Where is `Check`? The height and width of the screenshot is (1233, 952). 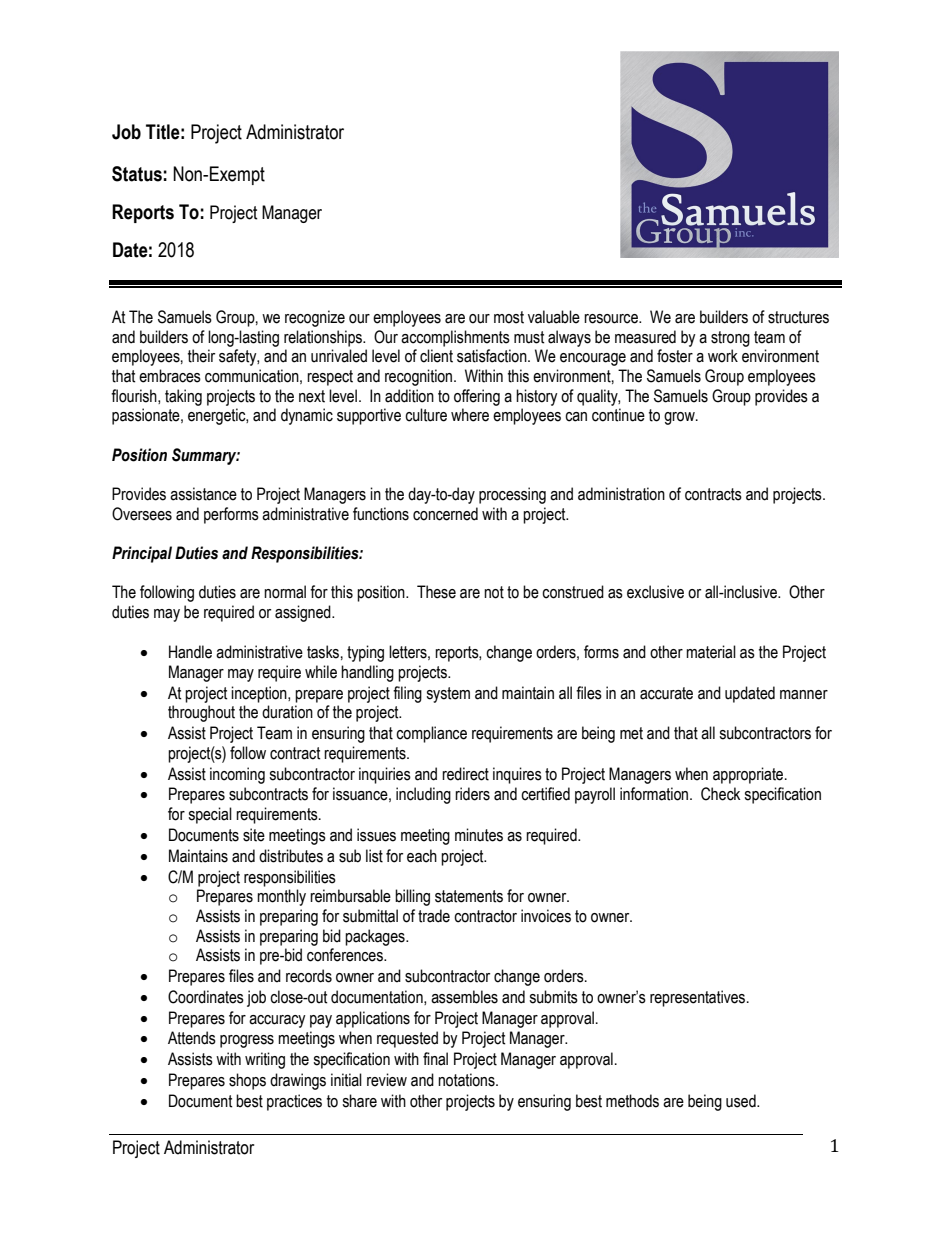
Check is located at coordinates (720, 794).
